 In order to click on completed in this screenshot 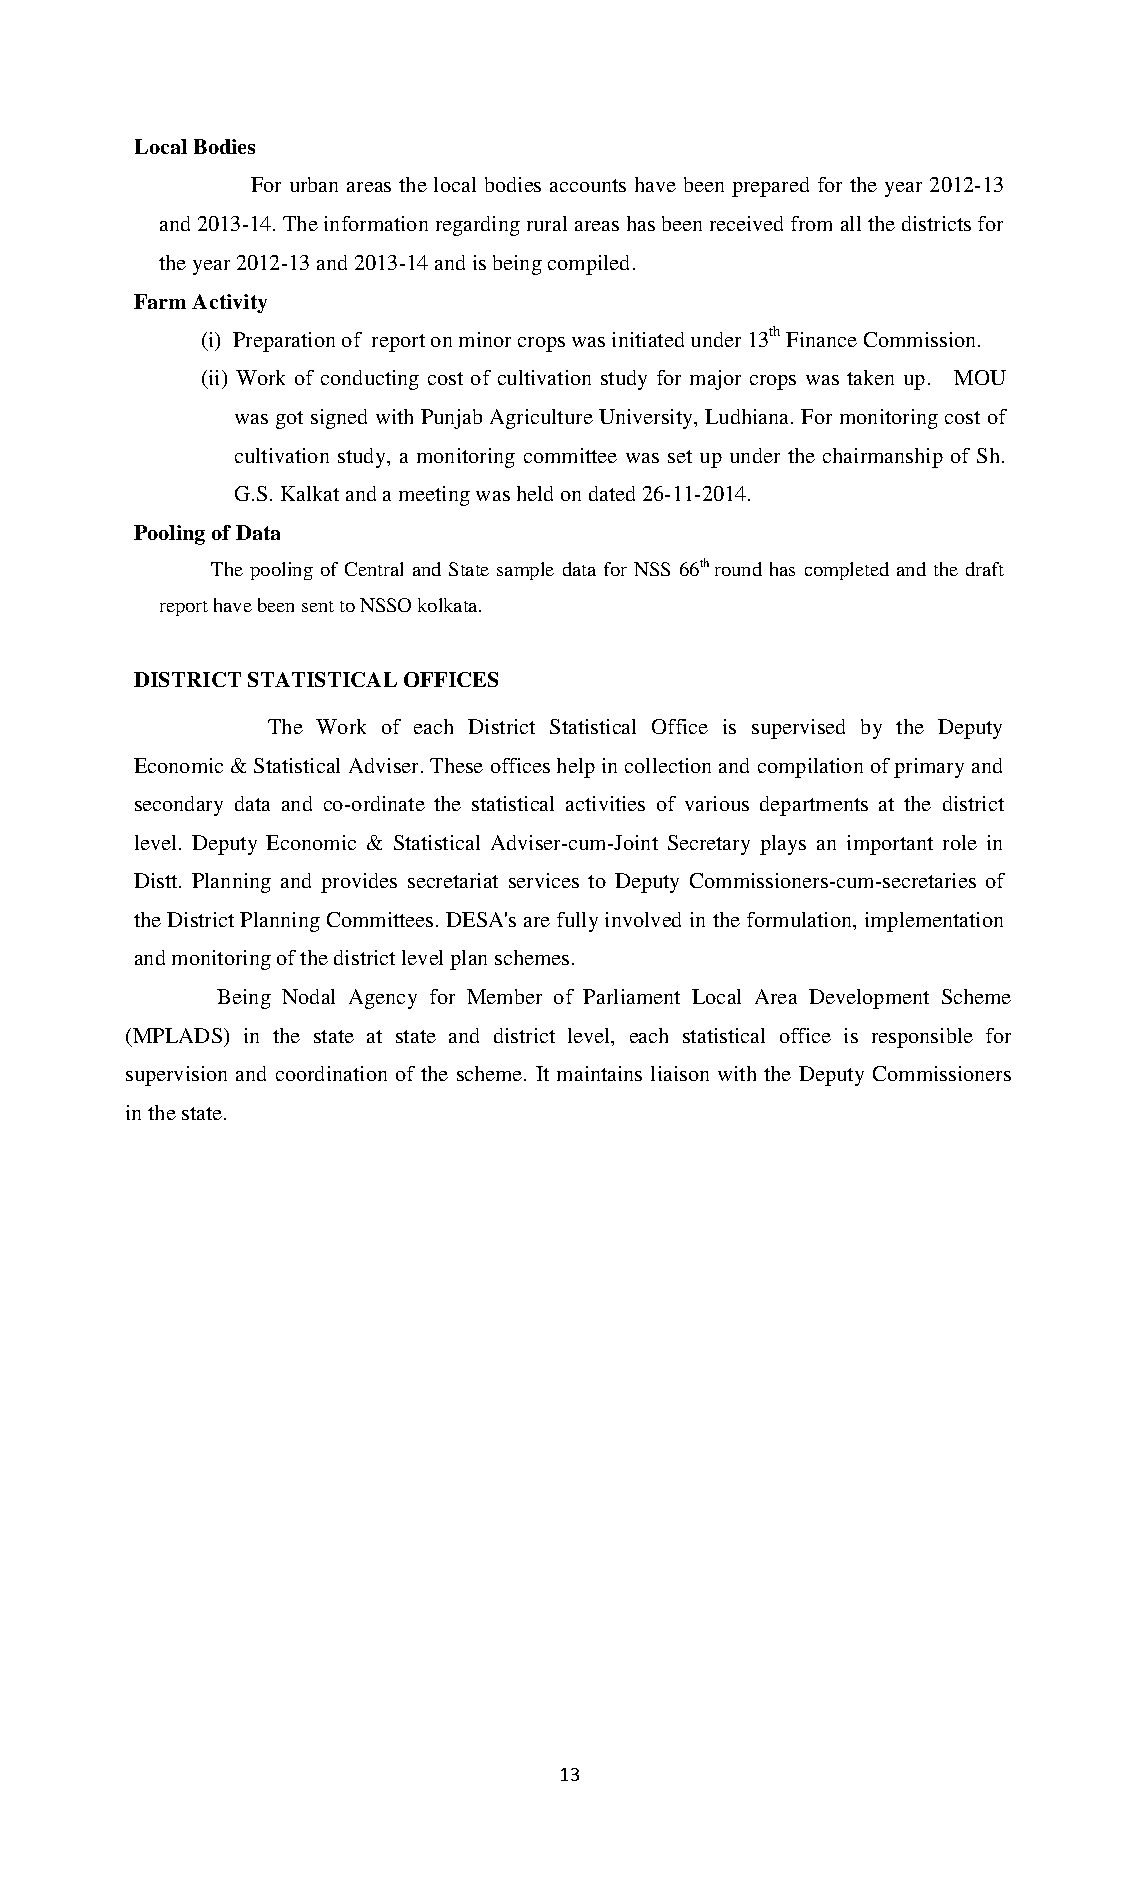, I will do `click(847, 571)`.
